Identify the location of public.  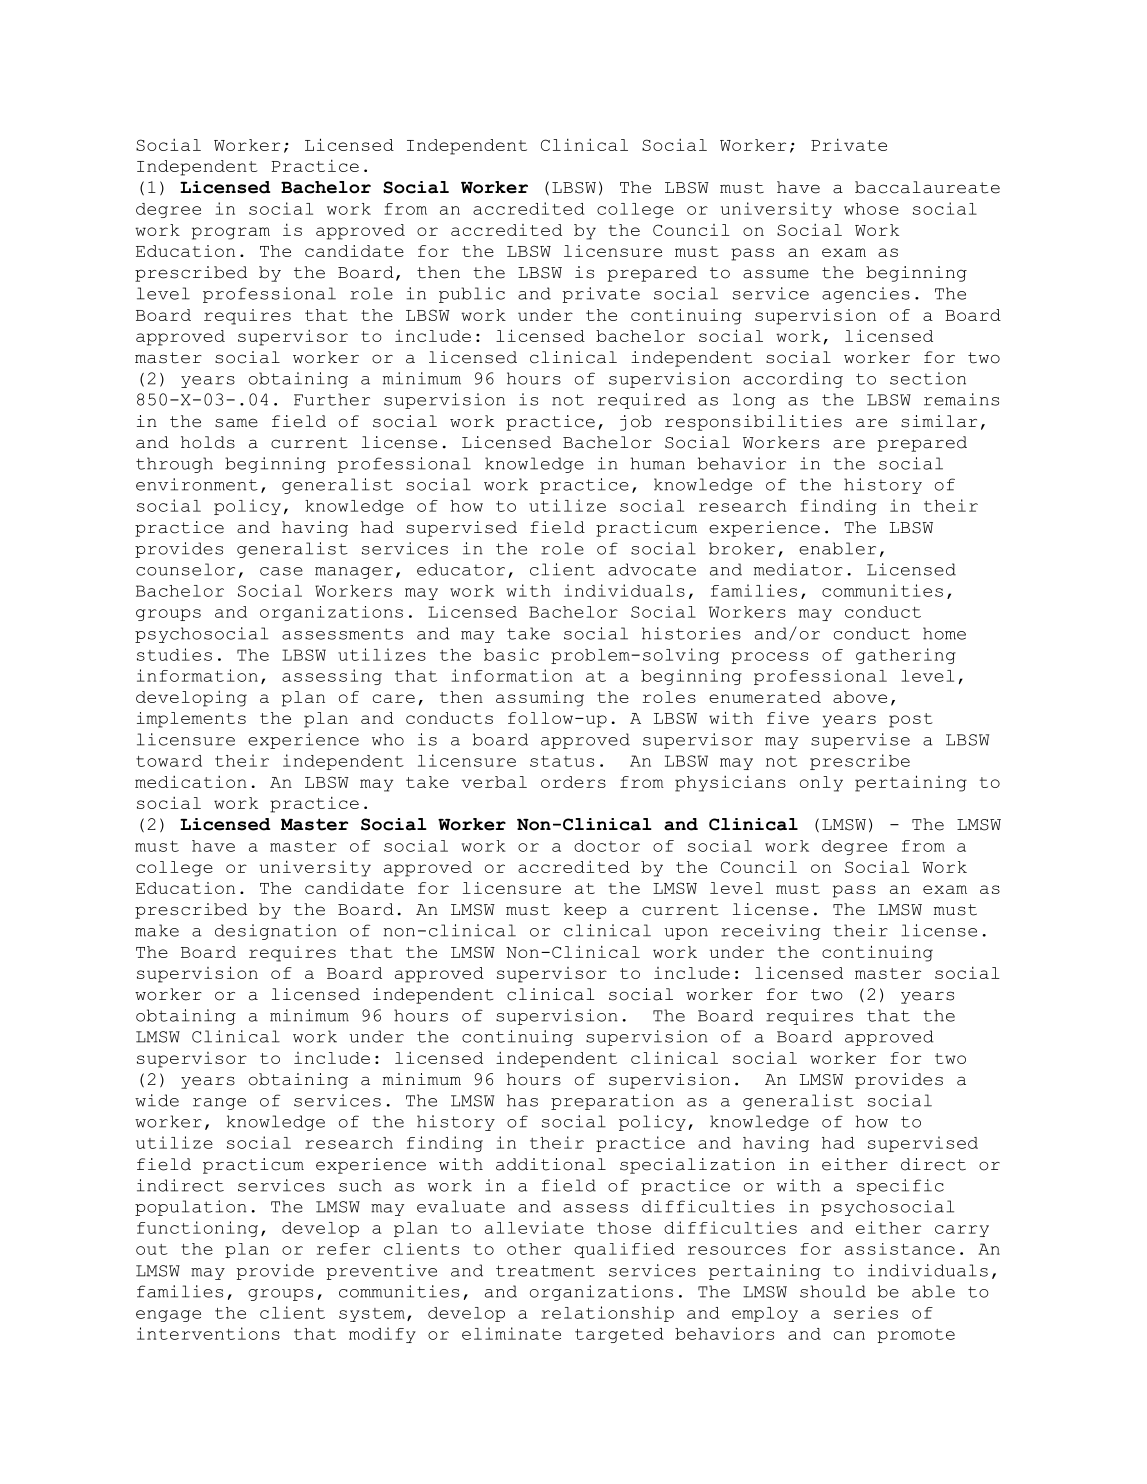
(472, 295).
